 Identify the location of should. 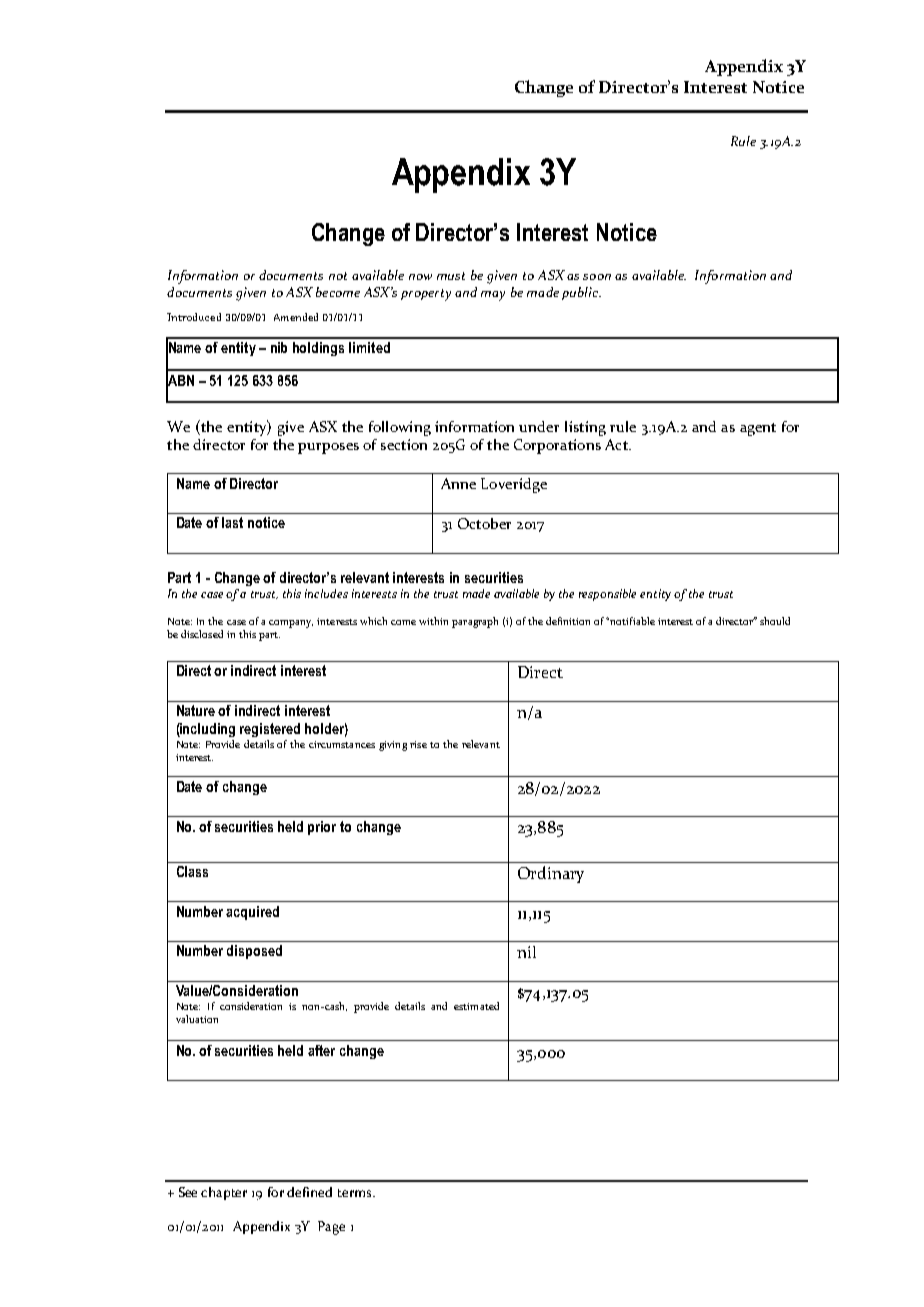
(775, 621).
